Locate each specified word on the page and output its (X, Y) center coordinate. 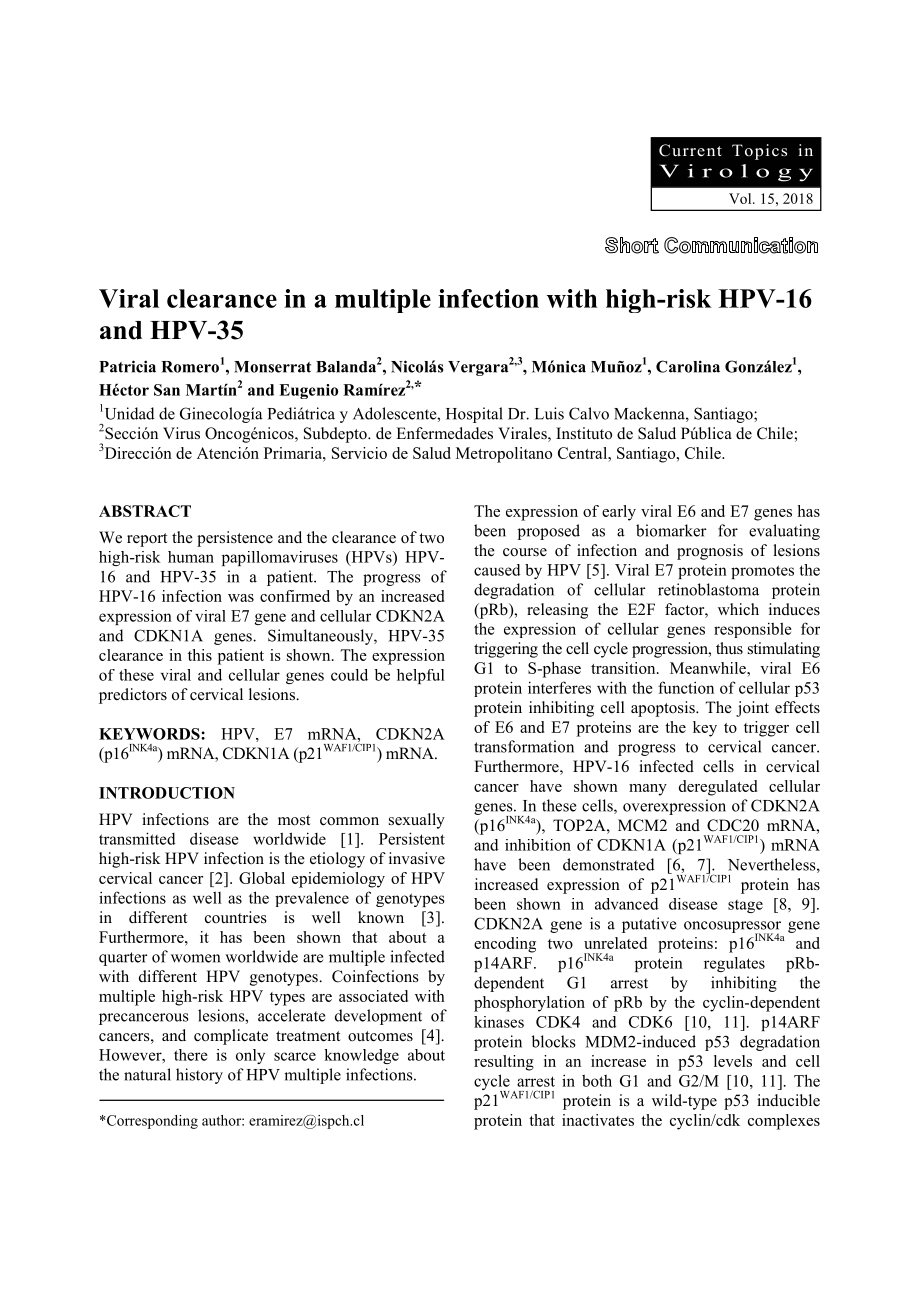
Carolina (688, 366)
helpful (421, 676)
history (199, 1076)
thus (729, 648)
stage (745, 906)
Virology (736, 173)
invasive (417, 858)
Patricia (127, 366)
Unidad (128, 413)
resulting (504, 1063)
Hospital (474, 415)
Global (262, 878)
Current (690, 150)
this (200, 655)
